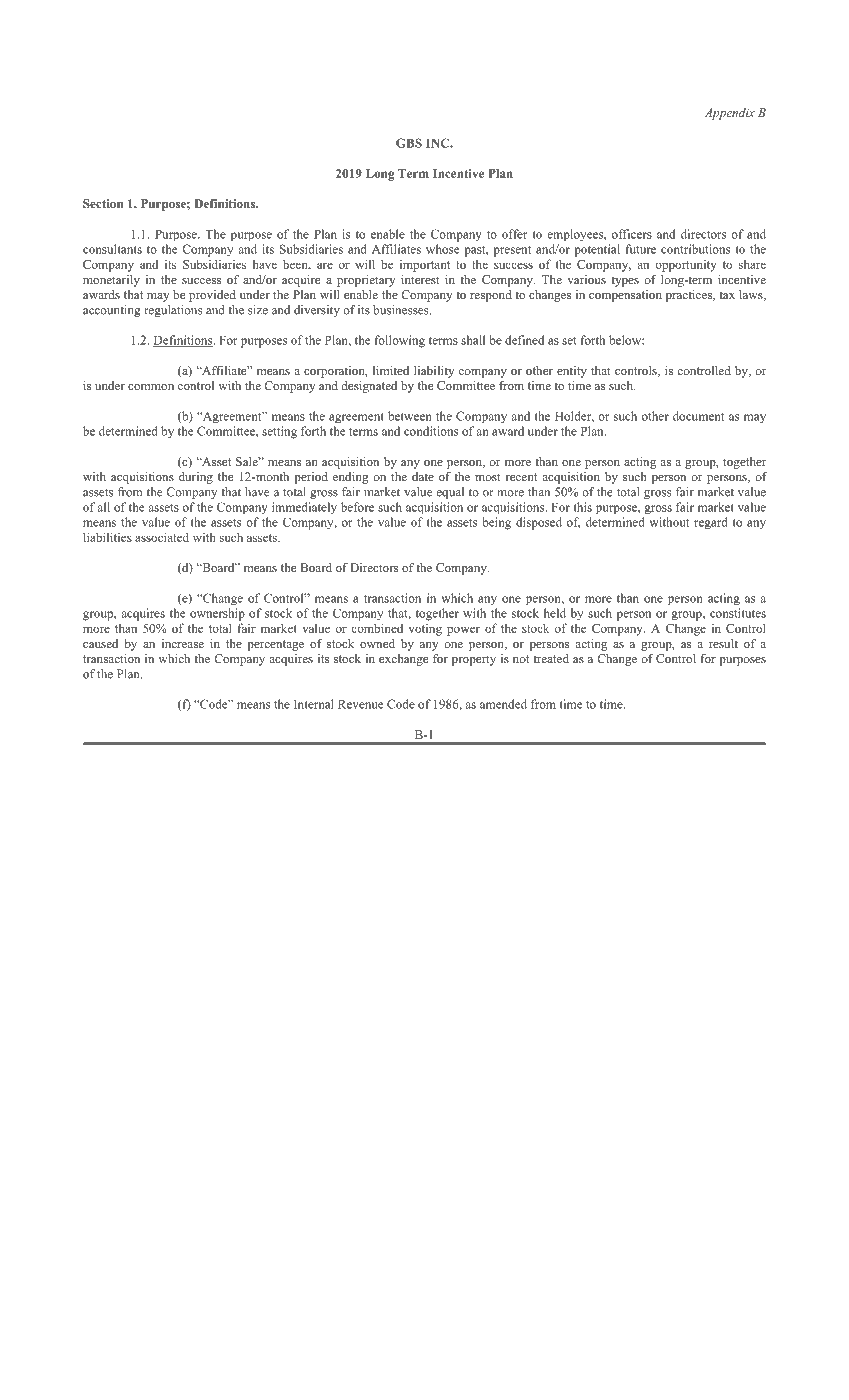 Image resolution: width=849 pixels, height=1400 pixels. What do you see at coordinates (103, 203) in the screenshot?
I see `Section` at bounding box center [103, 203].
